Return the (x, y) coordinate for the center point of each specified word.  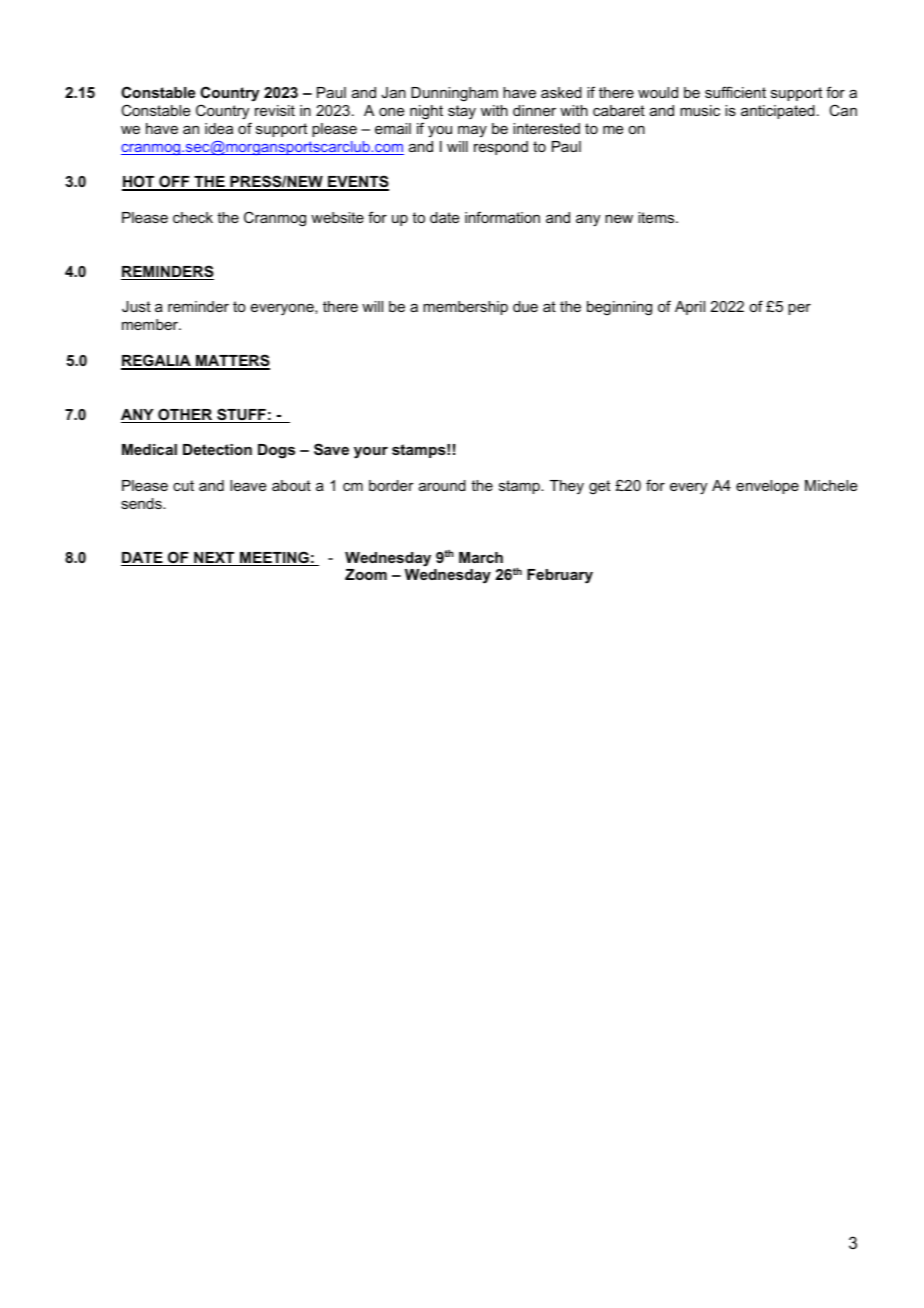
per (799, 309)
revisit (275, 110)
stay (462, 112)
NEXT (214, 557)
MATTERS (232, 361)
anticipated (778, 112)
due (525, 306)
